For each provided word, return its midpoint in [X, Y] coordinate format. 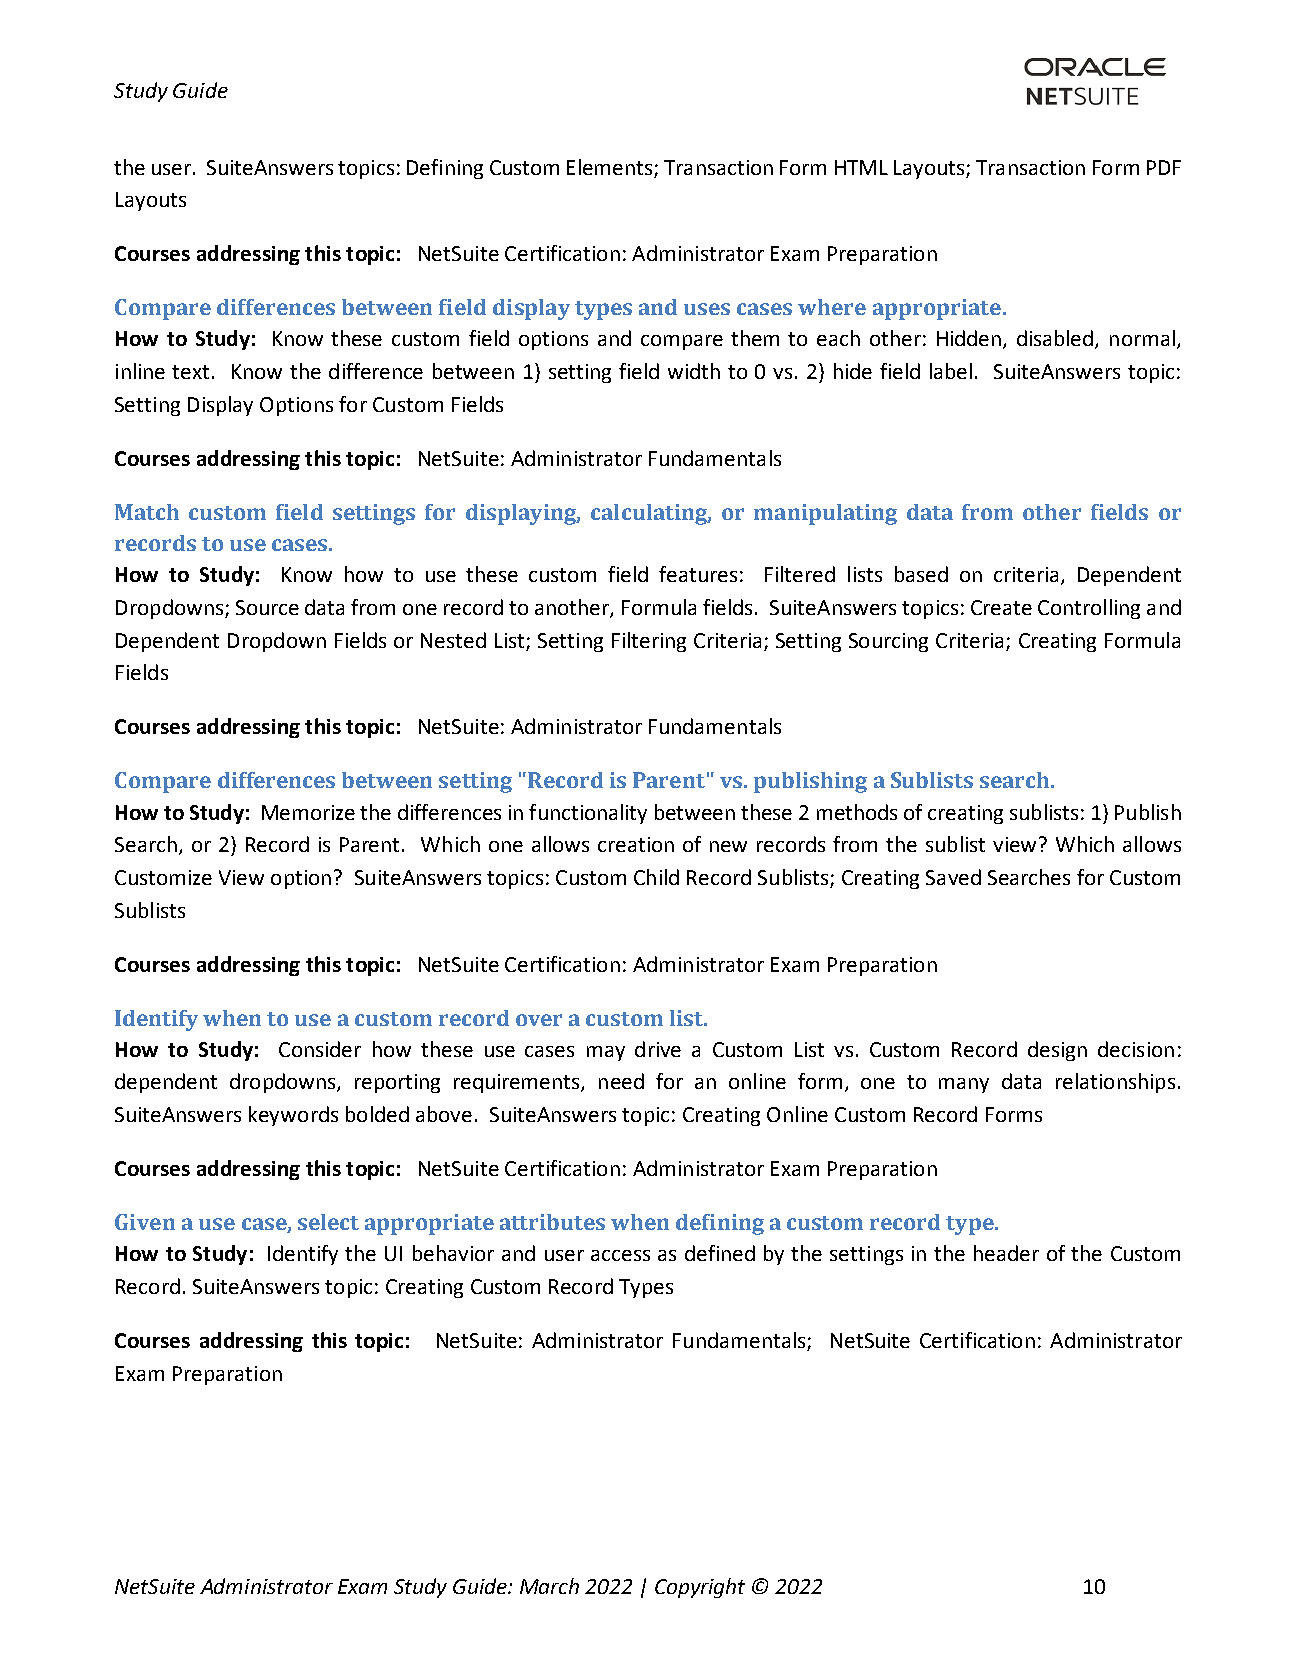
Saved [953, 877]
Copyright [700, 1588]
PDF [1164, 167]
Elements [609, 167]
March [549, 1586]
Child [656, 877]
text [190, 372]
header [1006, 1253]
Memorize [308, 812]
